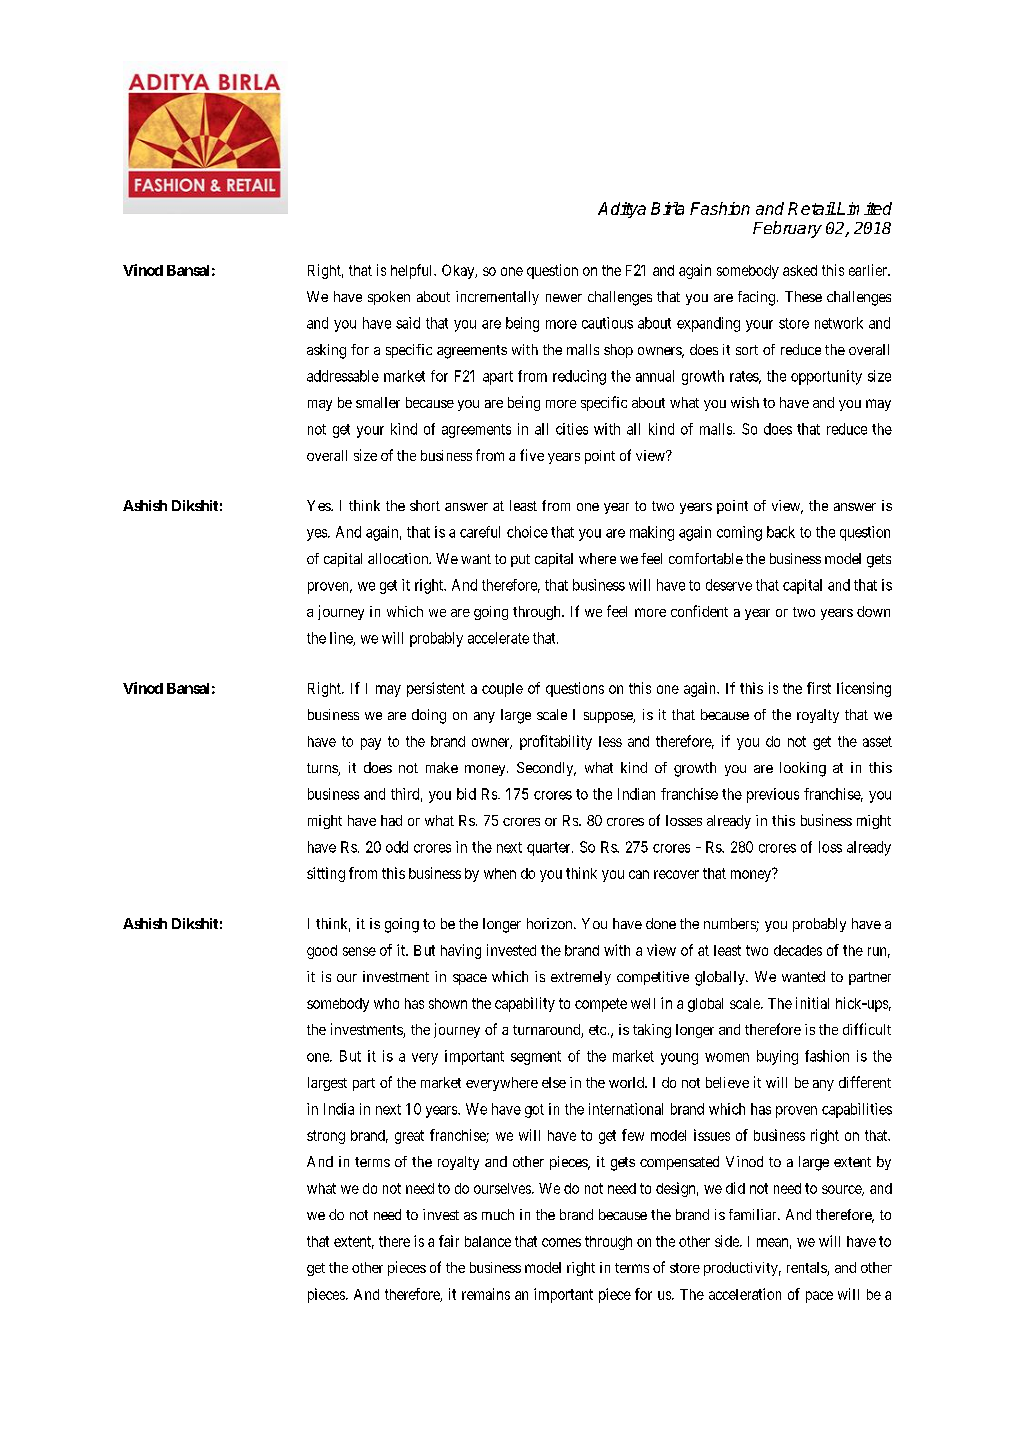  Describe the element at coordinates (622, 210) in the page. I see `Aditya` at that location.
